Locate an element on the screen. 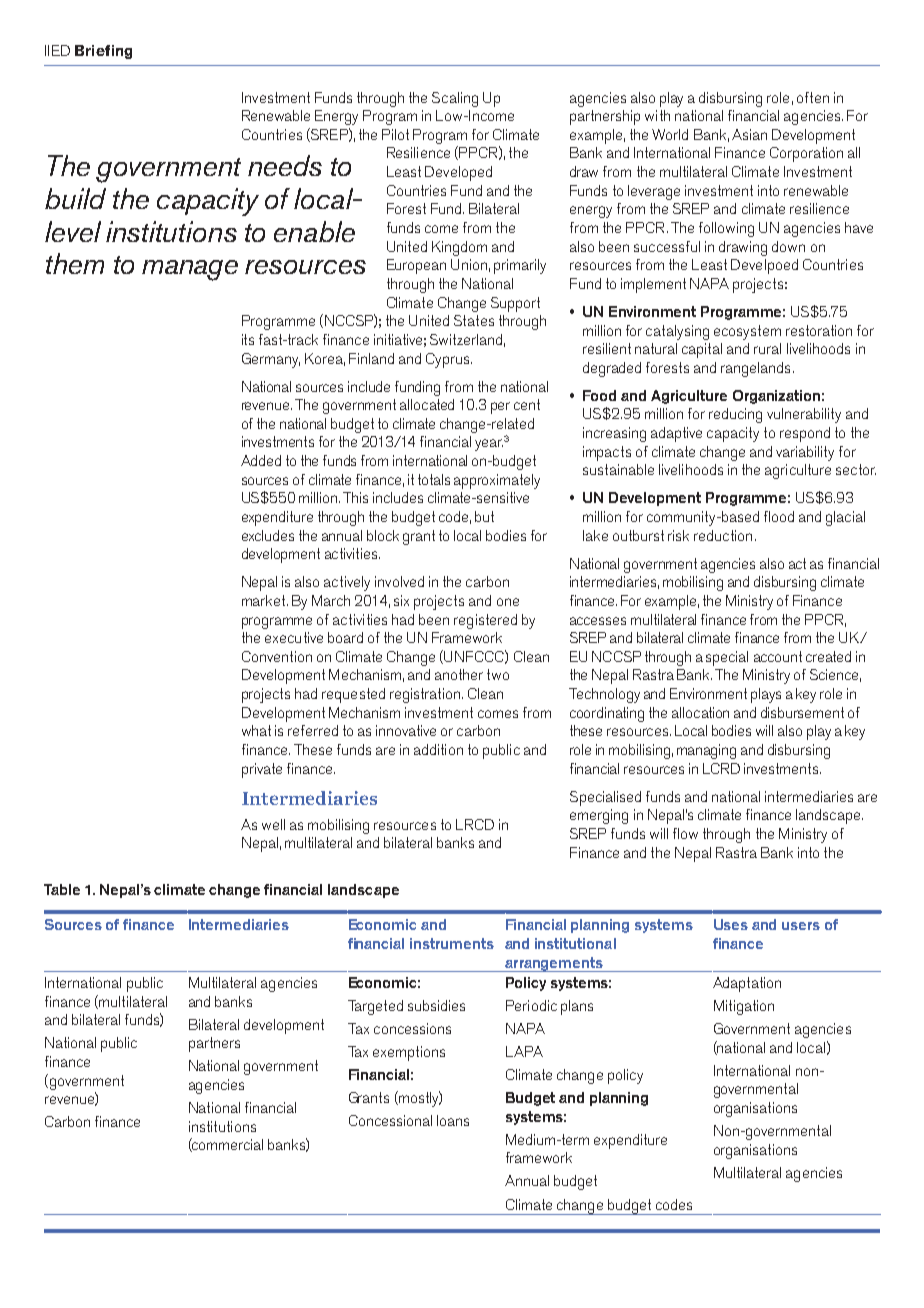  what is located at coordinates (256, 730).
